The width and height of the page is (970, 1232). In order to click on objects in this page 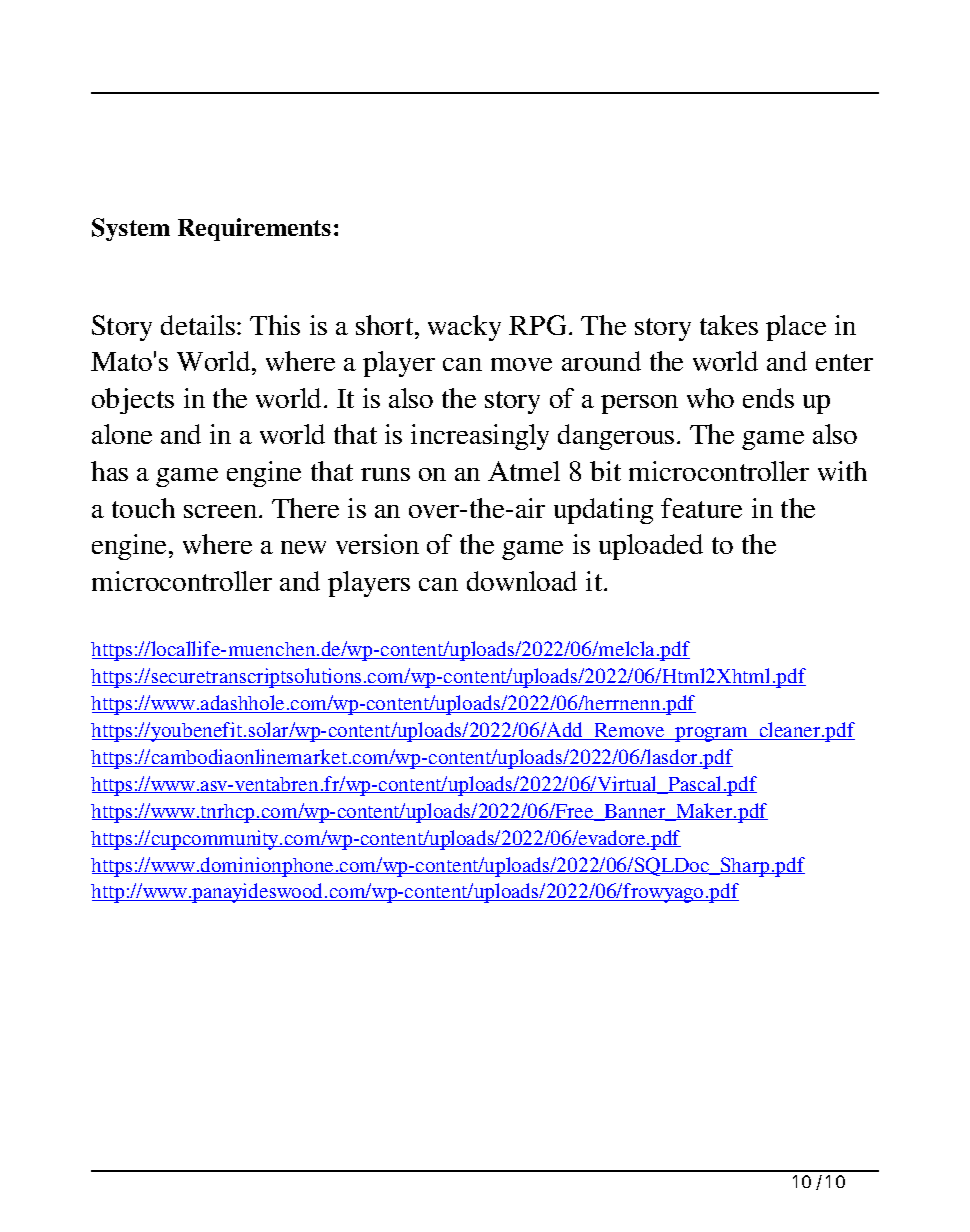, I will do `click(133, 401)`.
